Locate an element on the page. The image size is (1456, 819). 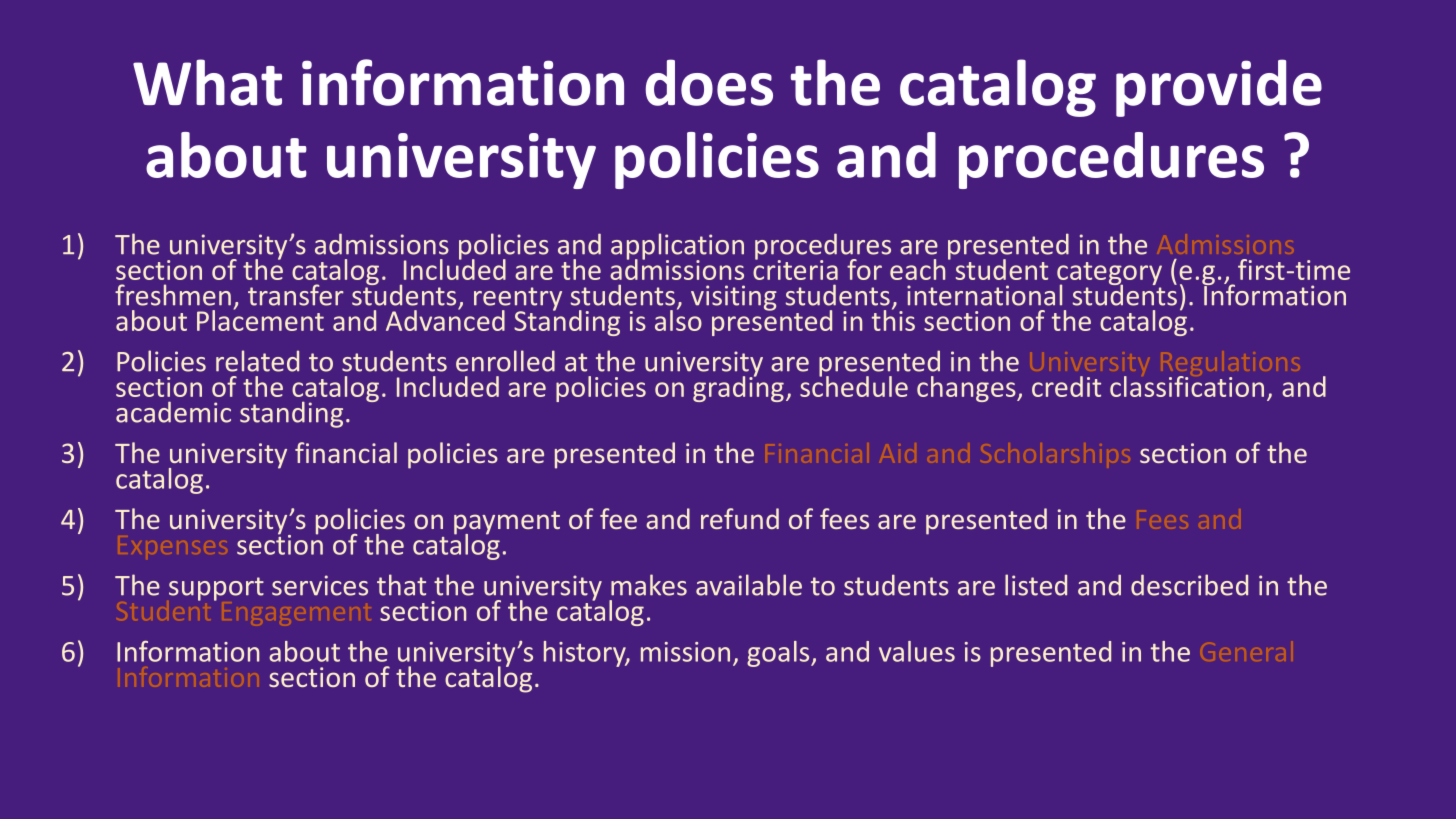
goals is located at coordinates (779, 654).
